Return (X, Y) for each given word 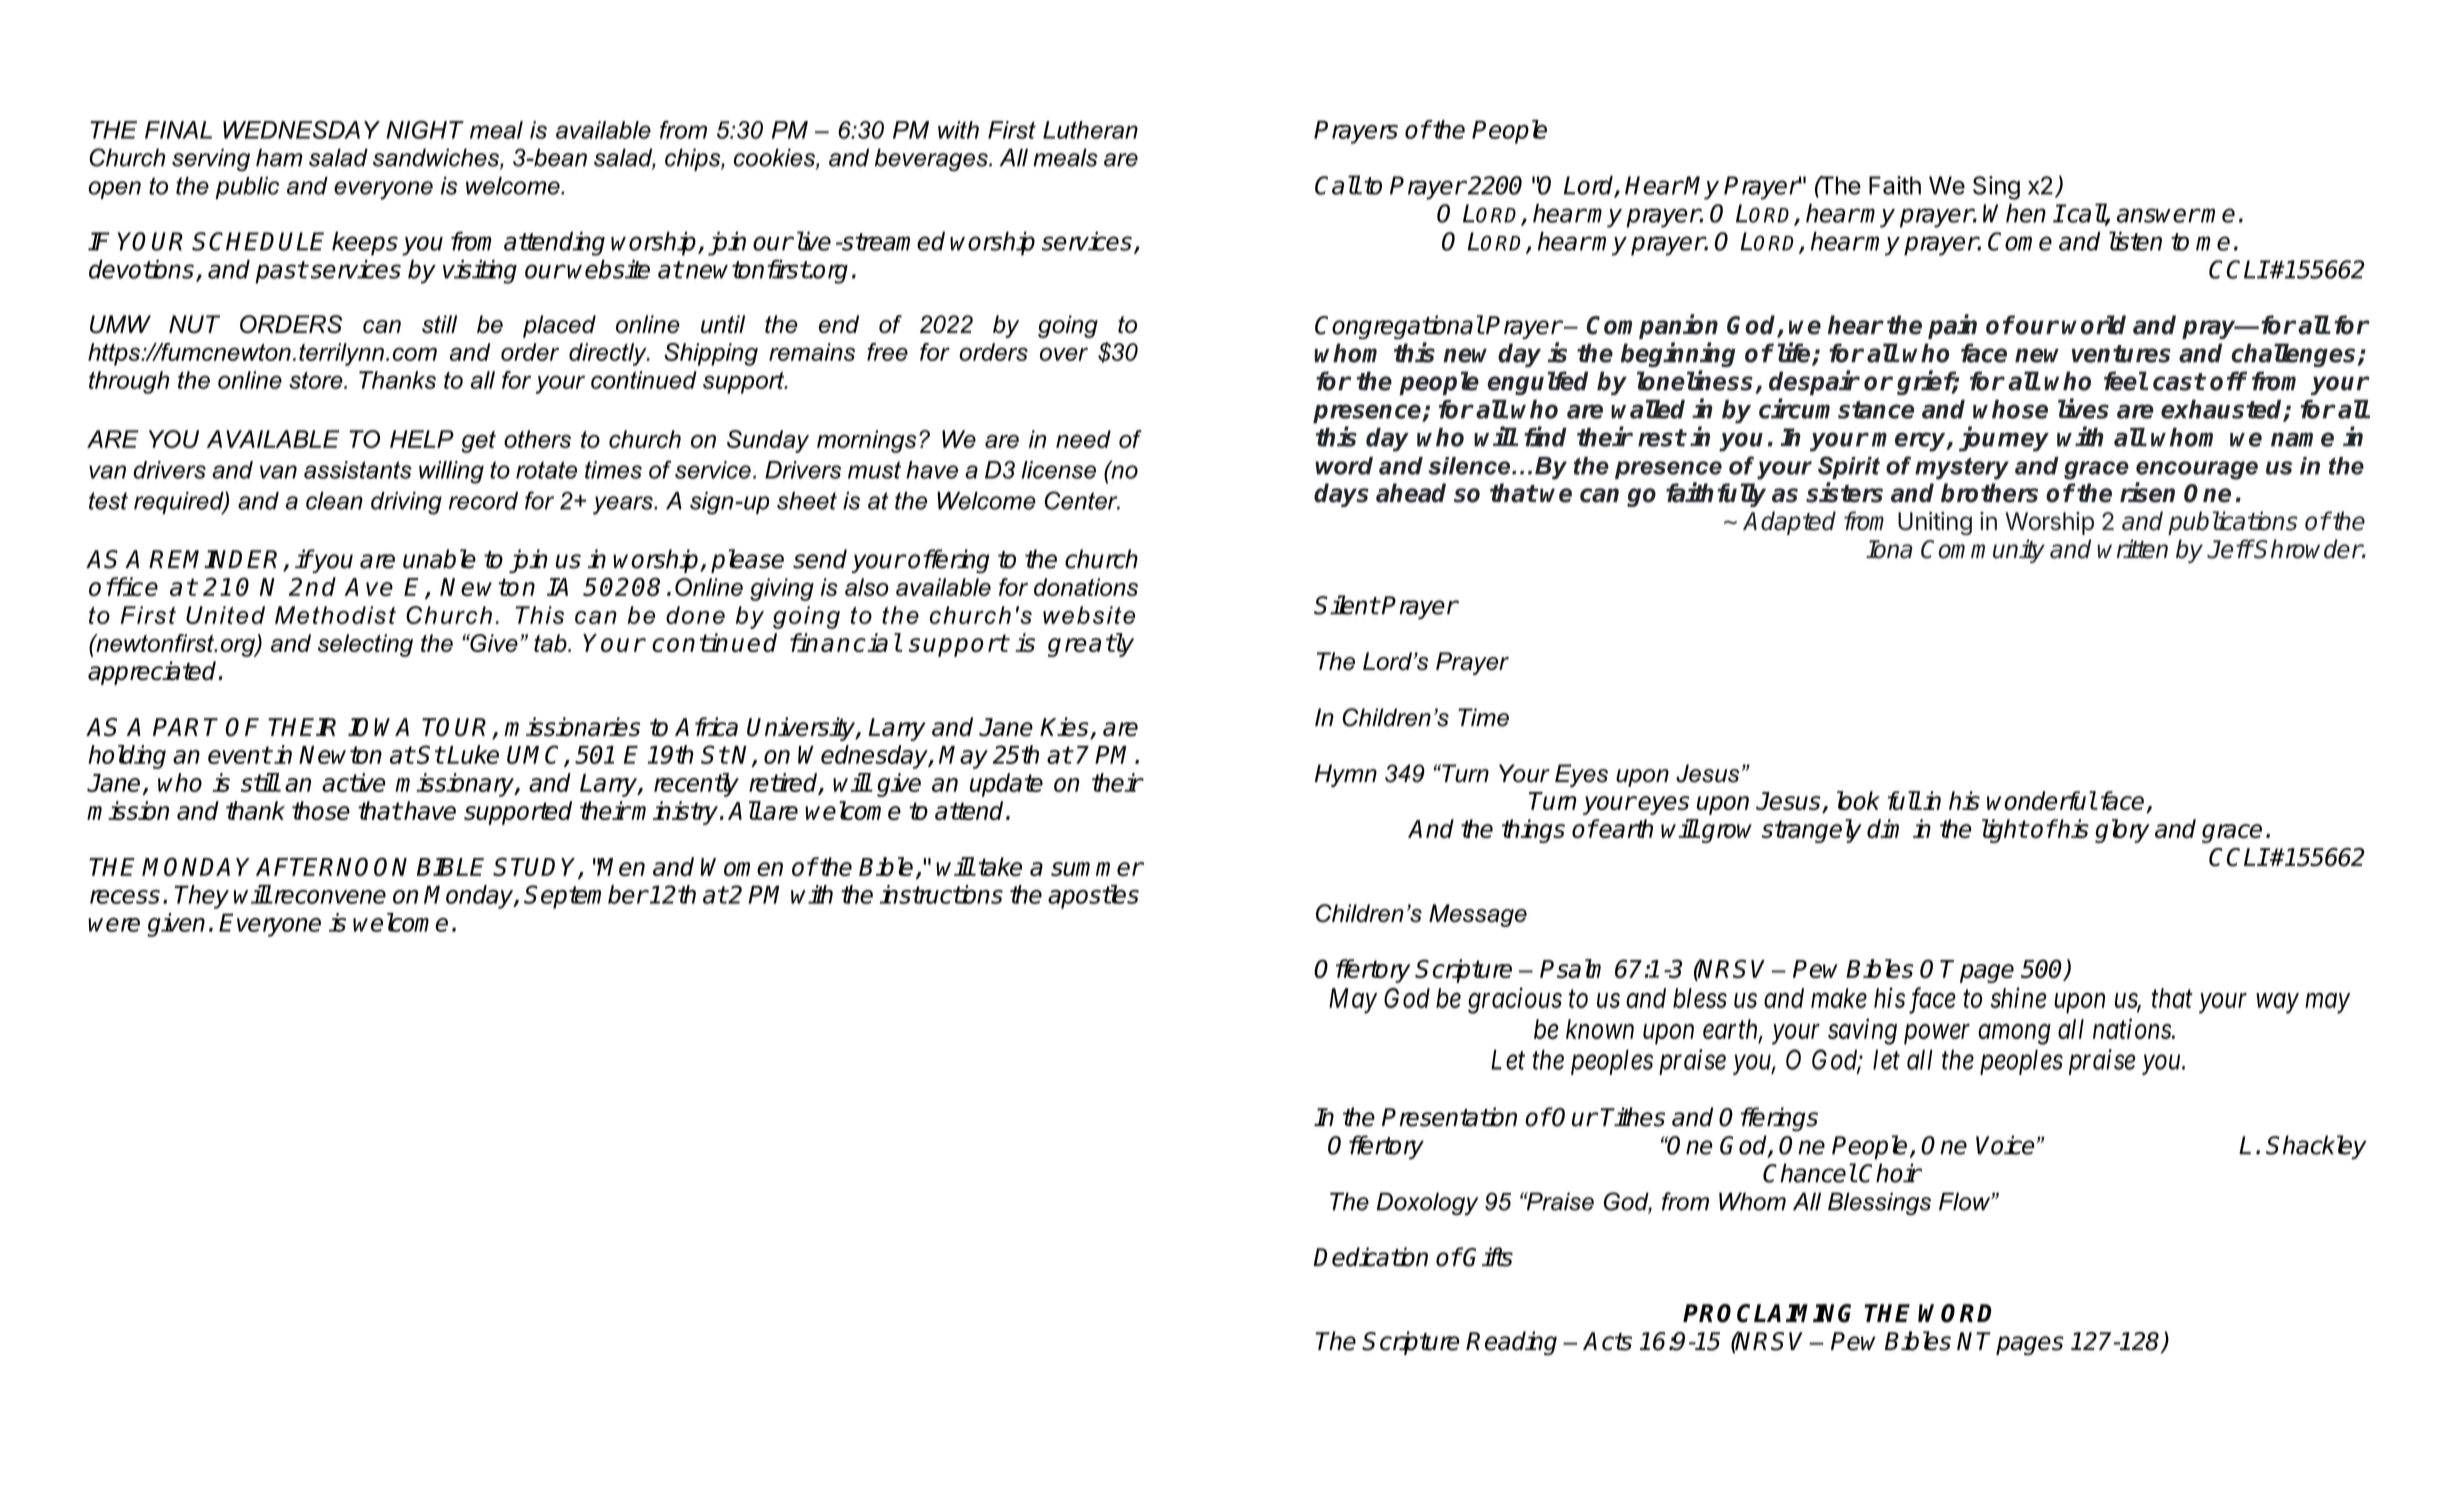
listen (2135, 241)
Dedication (1370, 1257)
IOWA (378, 727)
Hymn (1346, 775)
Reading (1511, 1343)
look (1858, 800)
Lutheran (1090, 130)
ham (279, 157)
